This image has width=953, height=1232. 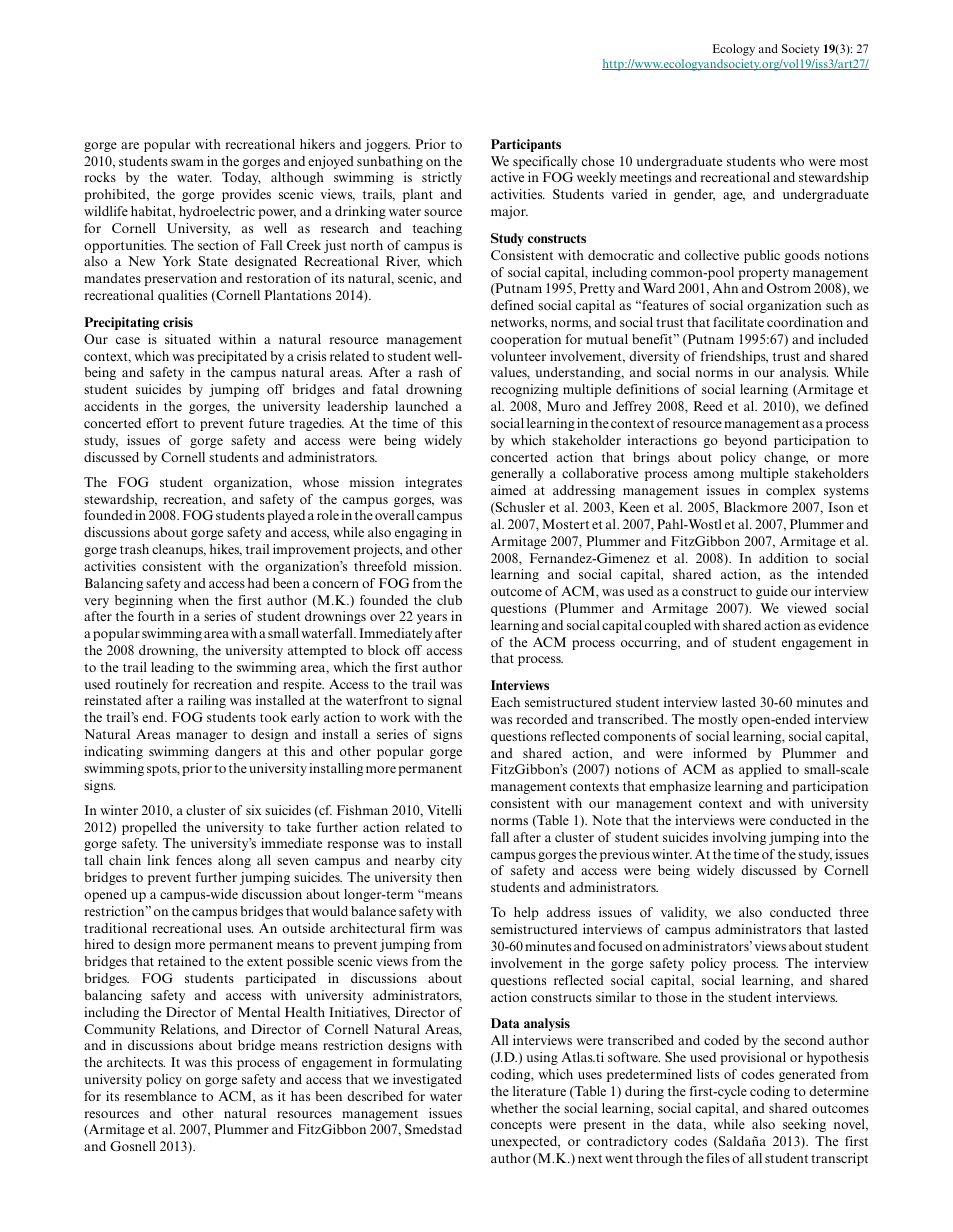 I want to click on swam, so click(x=187, y=162).
